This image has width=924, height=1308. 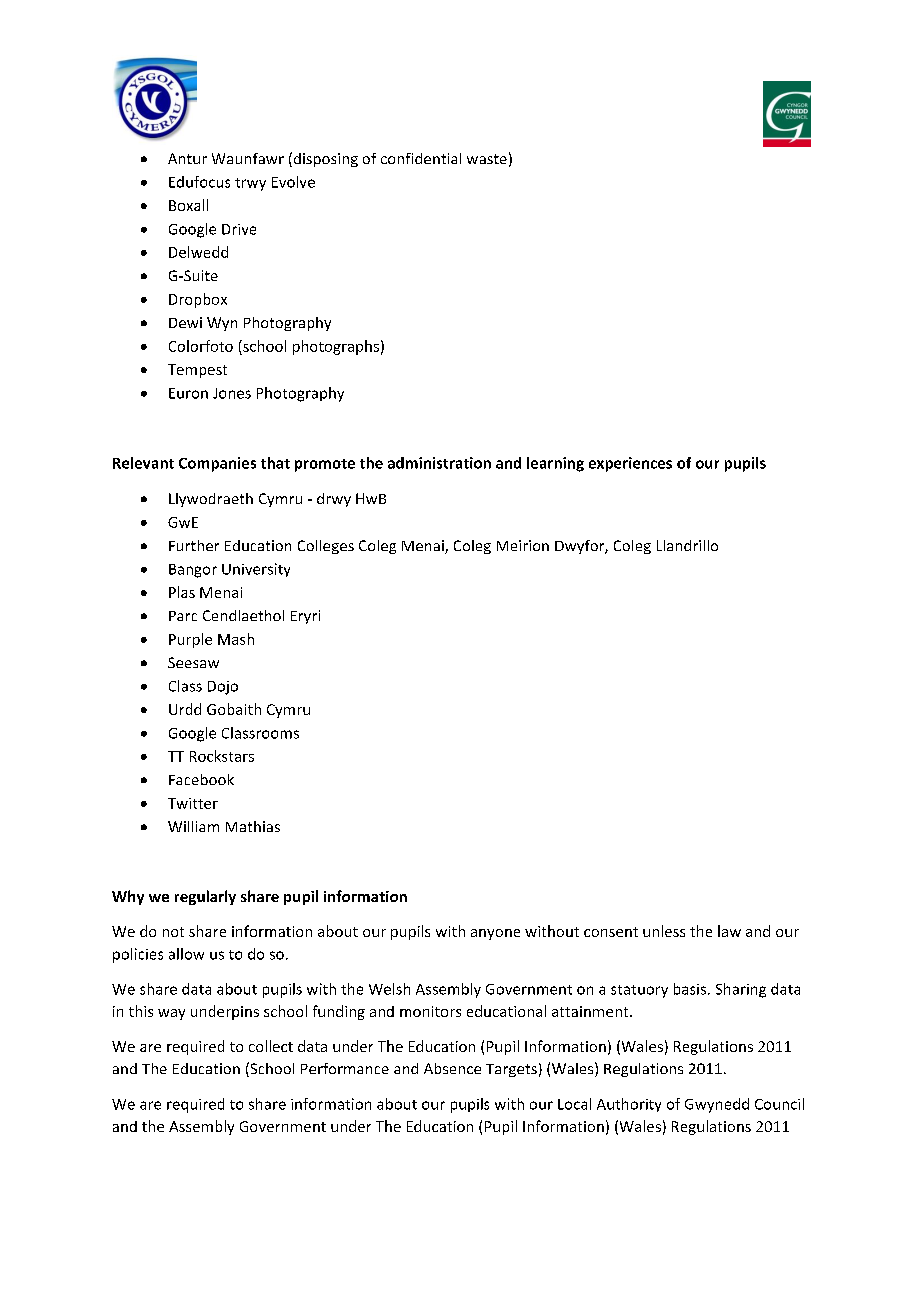 I want to click on Facebook, so click(x=201, y=779).
